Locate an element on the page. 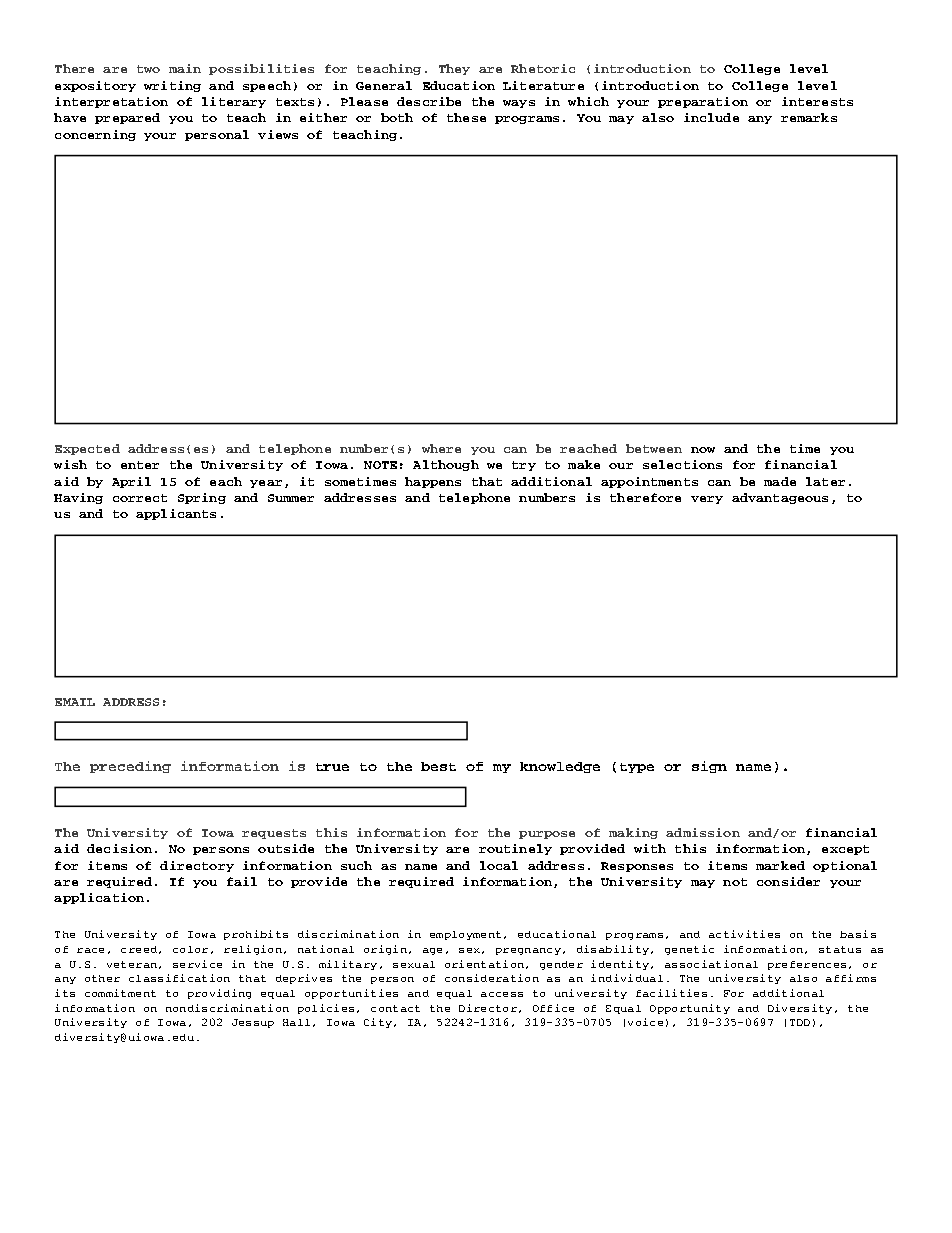 This image has height=1233, width=952. both is located at coordinates (397, 117).
